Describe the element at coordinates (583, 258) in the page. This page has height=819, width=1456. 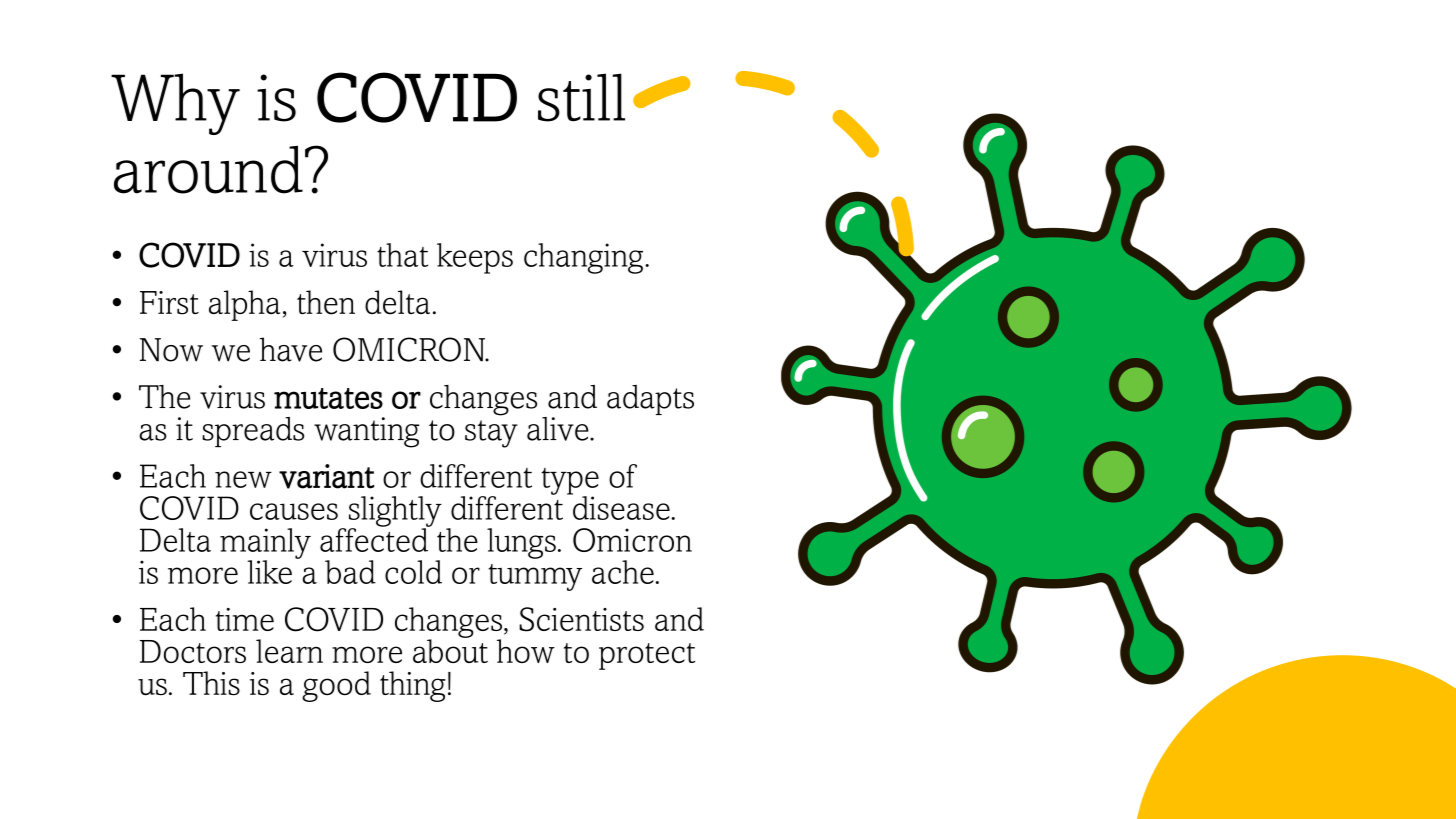
I see `changing` at that location.
